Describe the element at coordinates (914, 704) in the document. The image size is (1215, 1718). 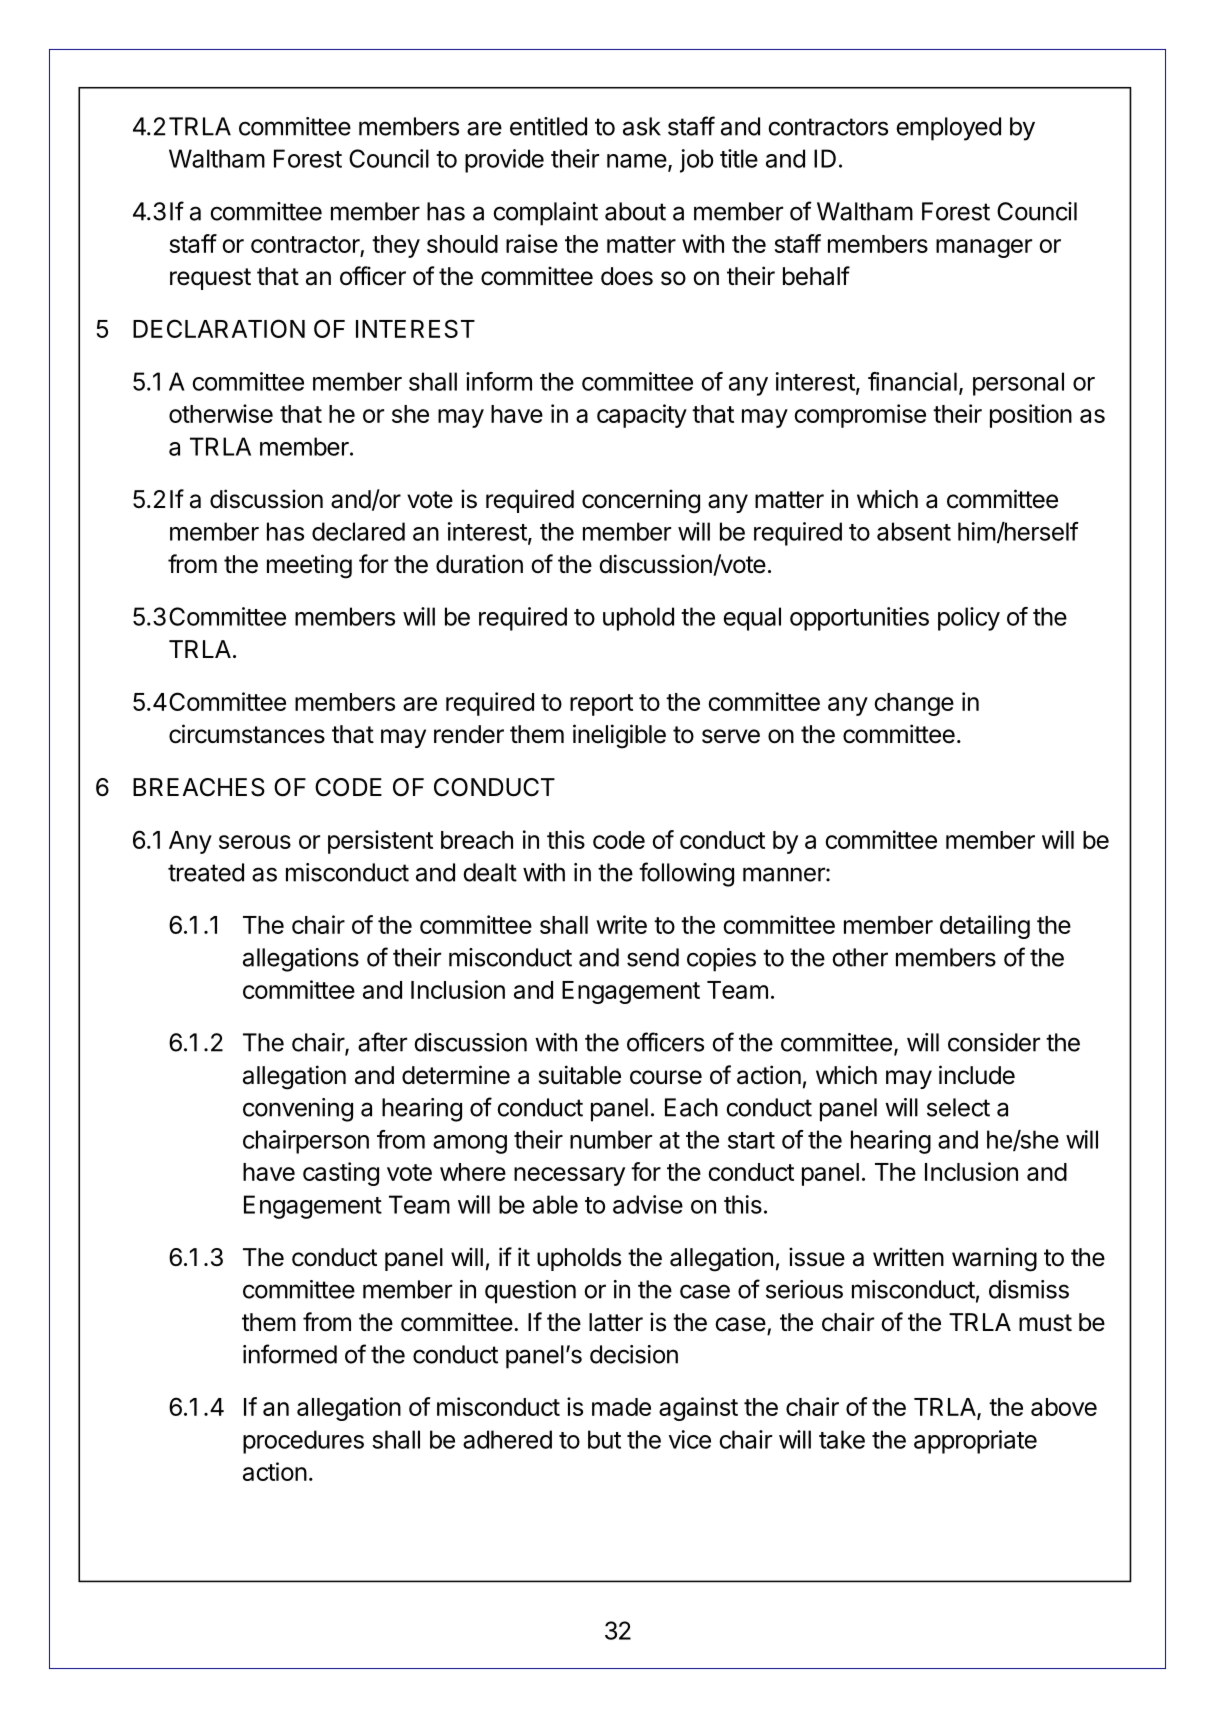
I see `change` at that location.
